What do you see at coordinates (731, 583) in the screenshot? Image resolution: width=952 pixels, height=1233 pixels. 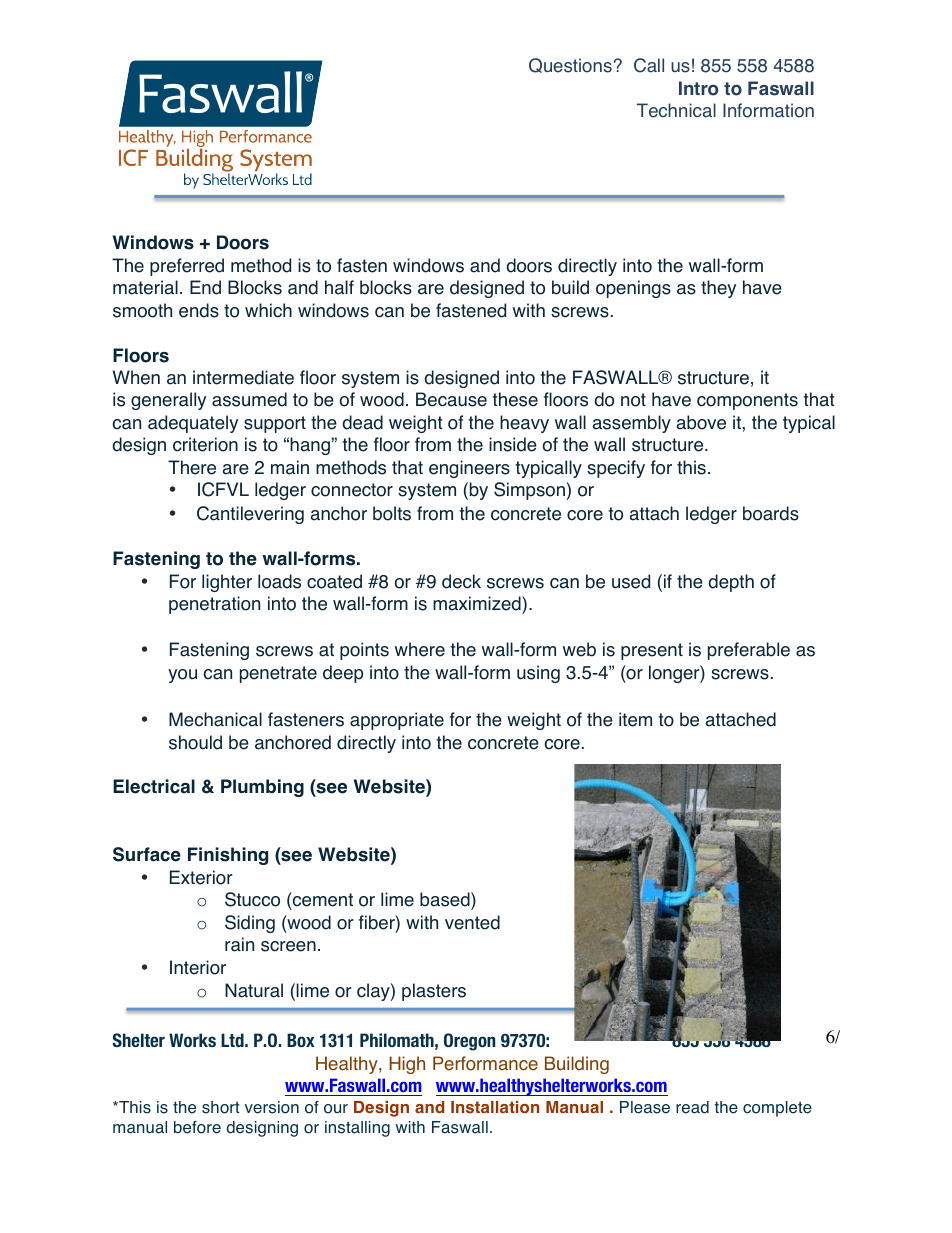 I see `depth` at bounding box center [731, 583].
